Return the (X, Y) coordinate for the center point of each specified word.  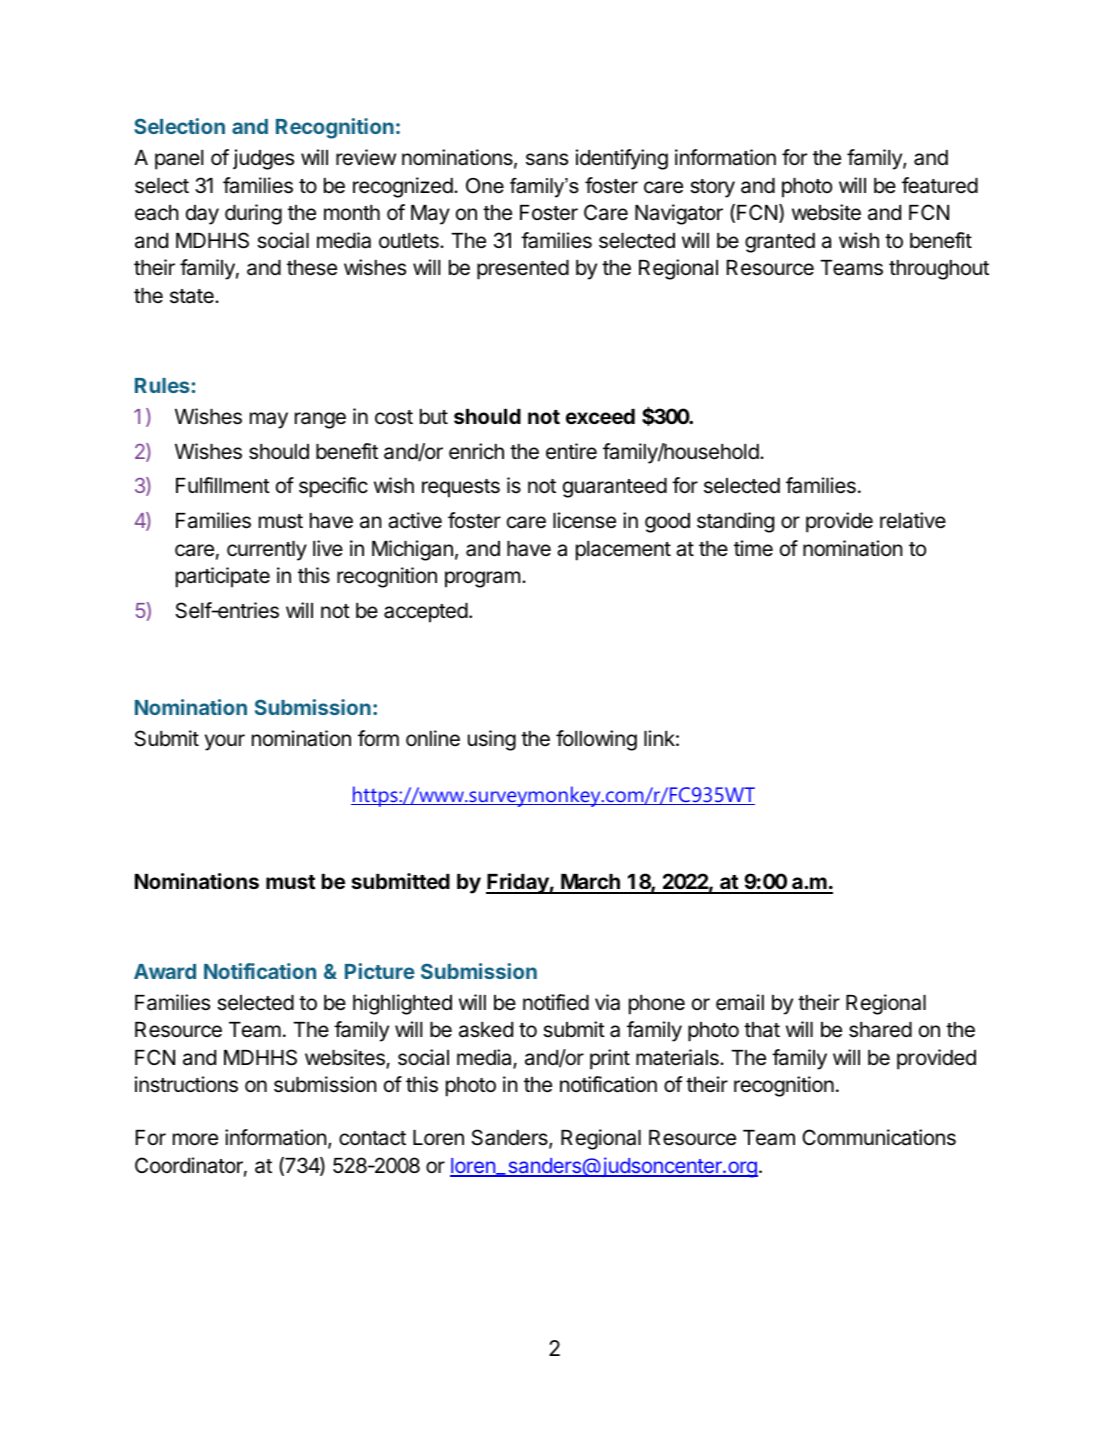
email (740, 1002)
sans (547, 159)
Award (165, 971)
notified (556, 1002)
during (253, 214)
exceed (600, 416)
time (753, 548)
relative (913, 520)
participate (223, 577)
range (320, 420)
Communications (879, 1137)
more (195, 1139)
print (610, 1059)
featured (940, 185)
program (482, 579)
